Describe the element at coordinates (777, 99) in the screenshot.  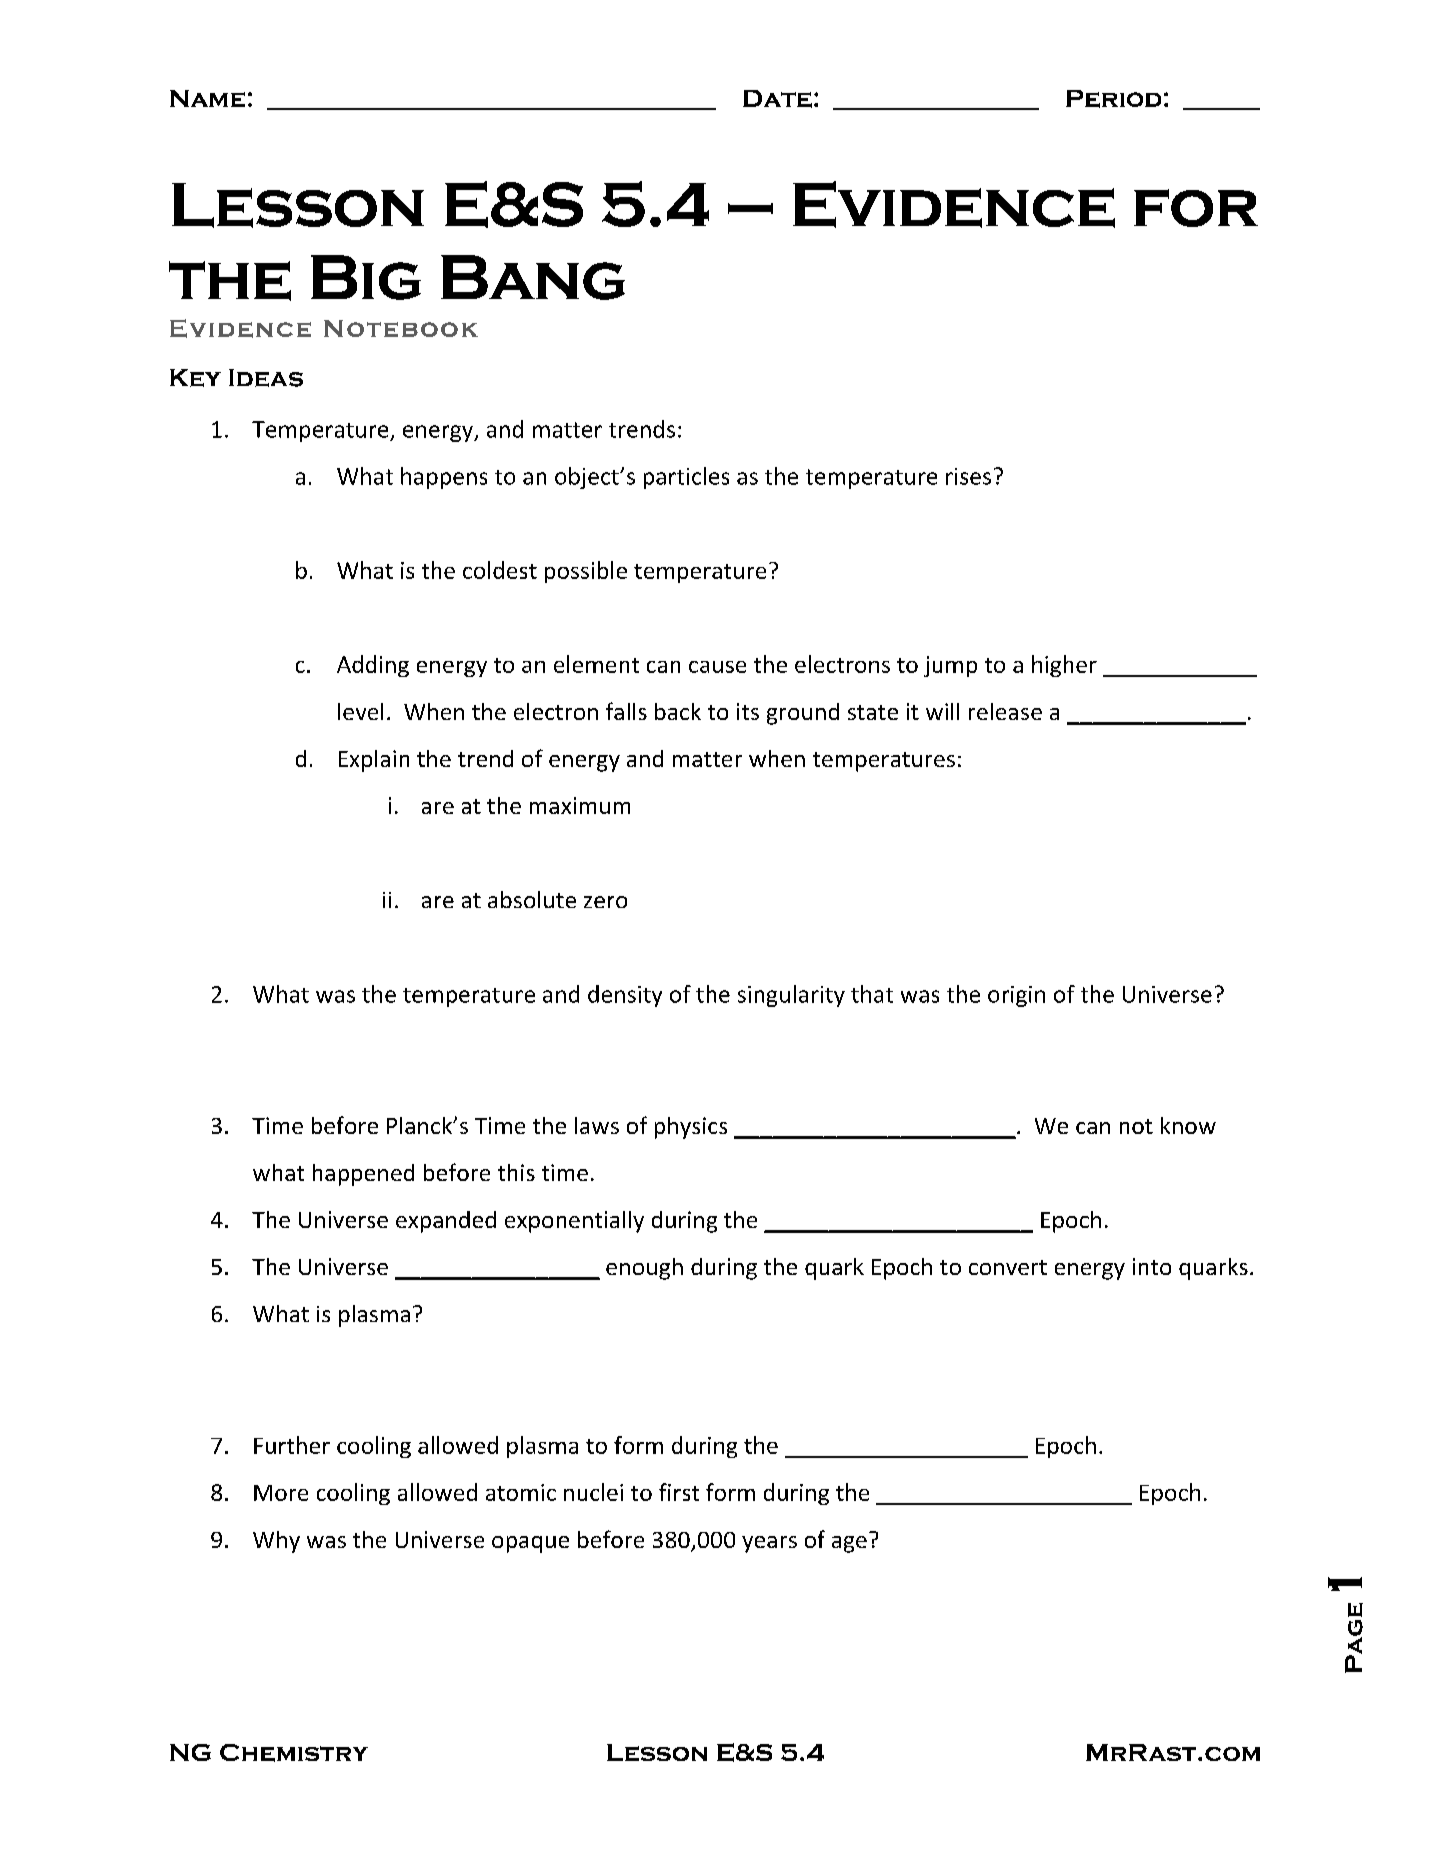
I see `Date` at that location.
